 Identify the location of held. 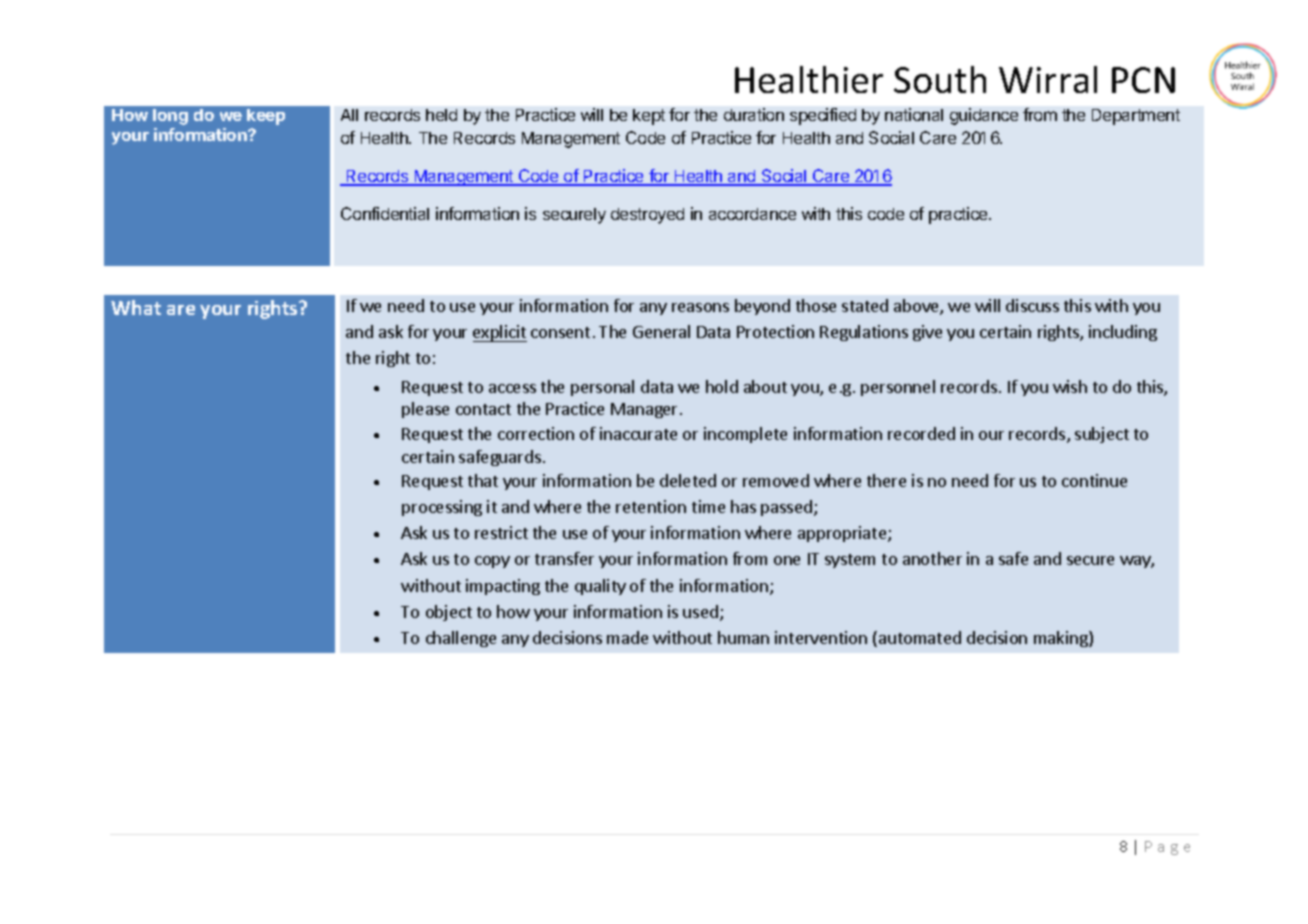
(441, 115).
